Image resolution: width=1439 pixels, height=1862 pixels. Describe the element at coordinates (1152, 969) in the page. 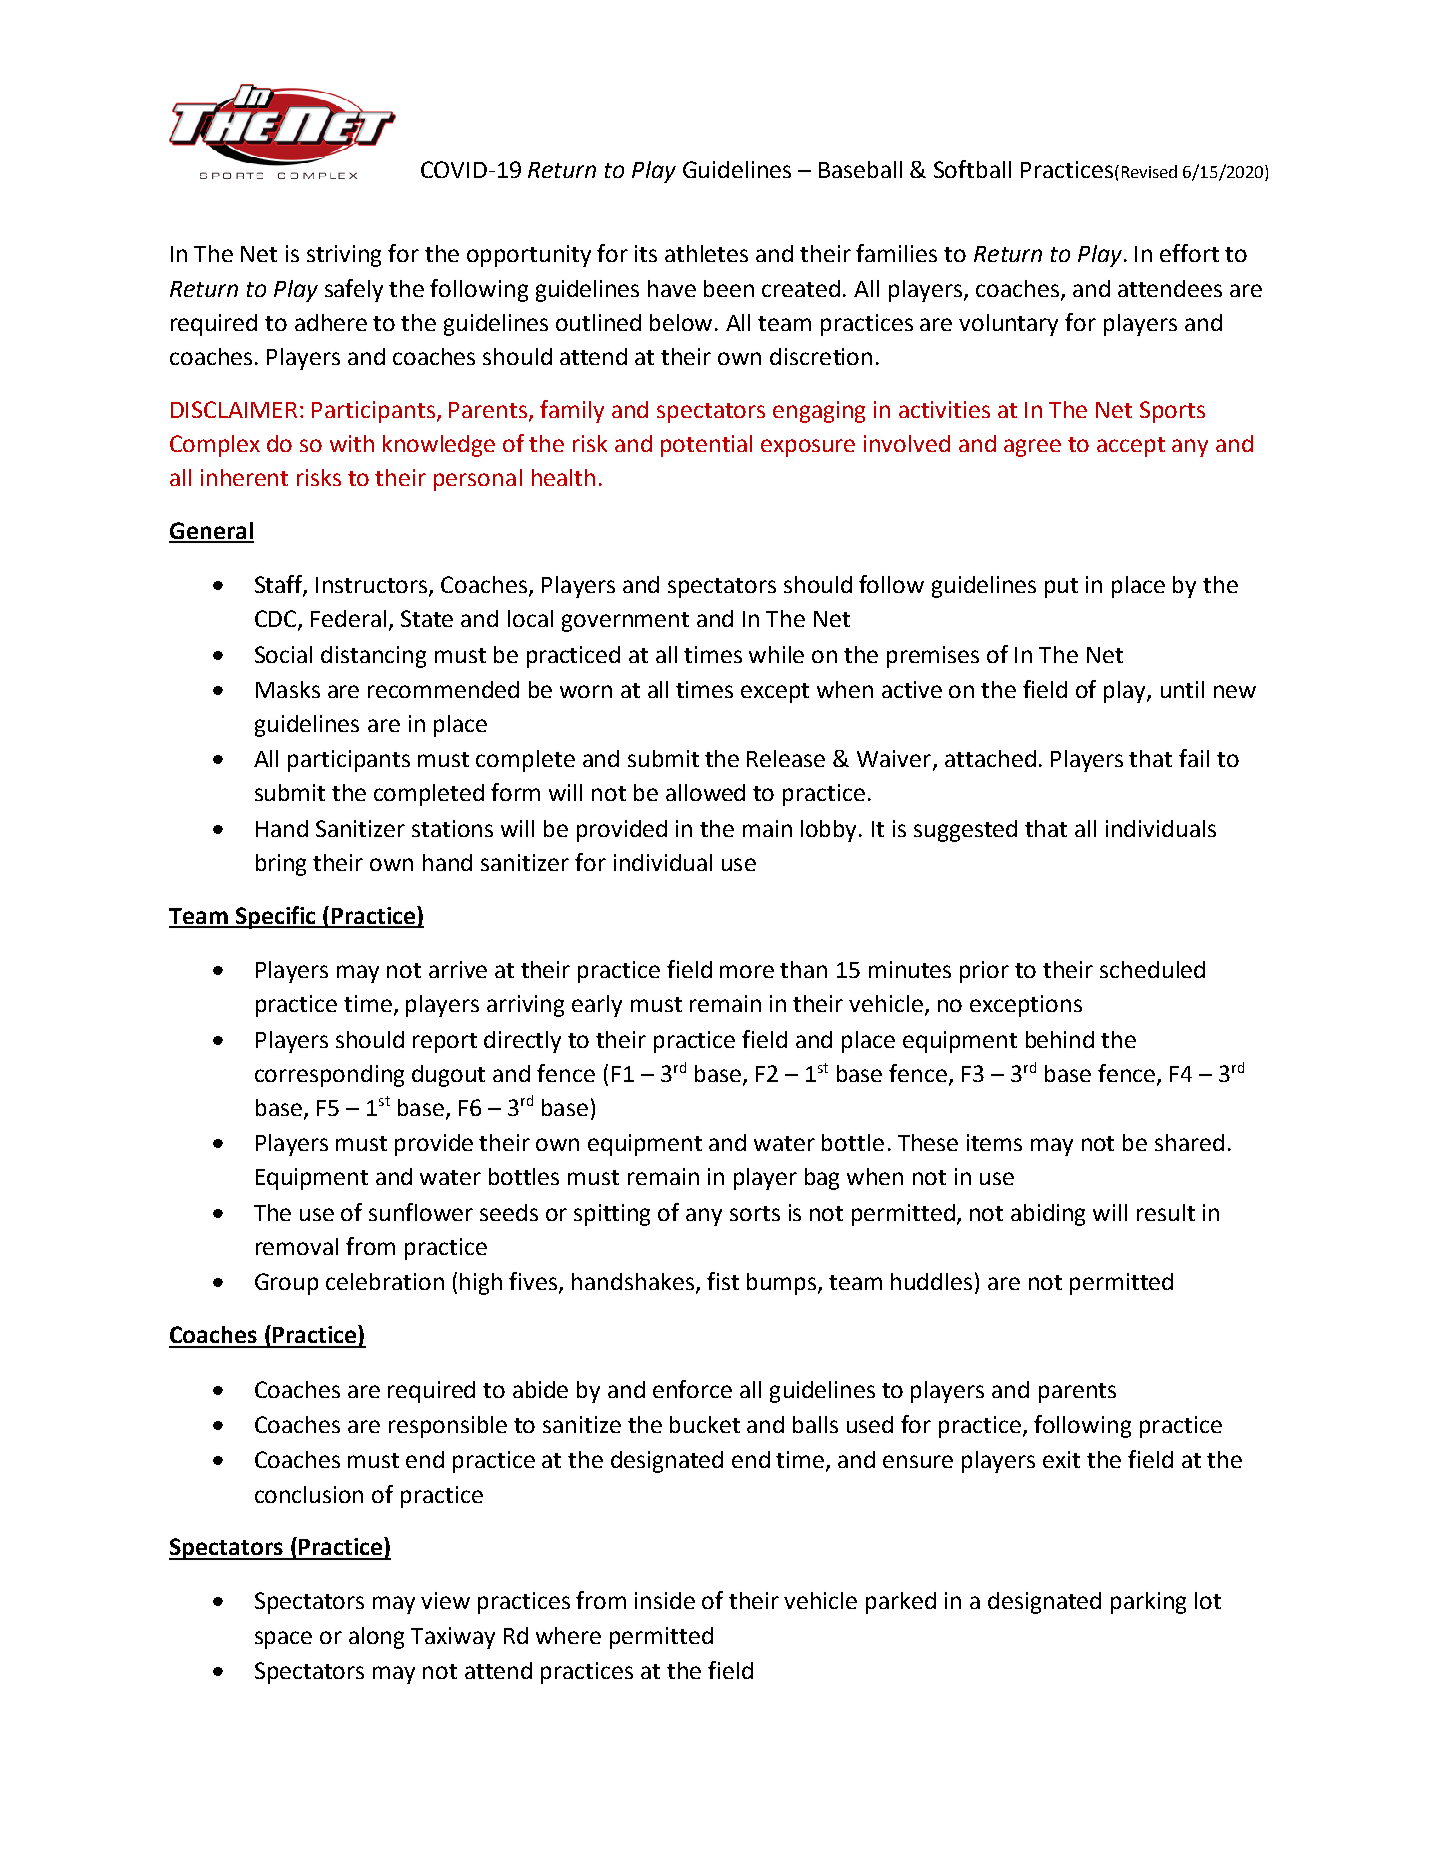

I see `scheduled` at that location.
